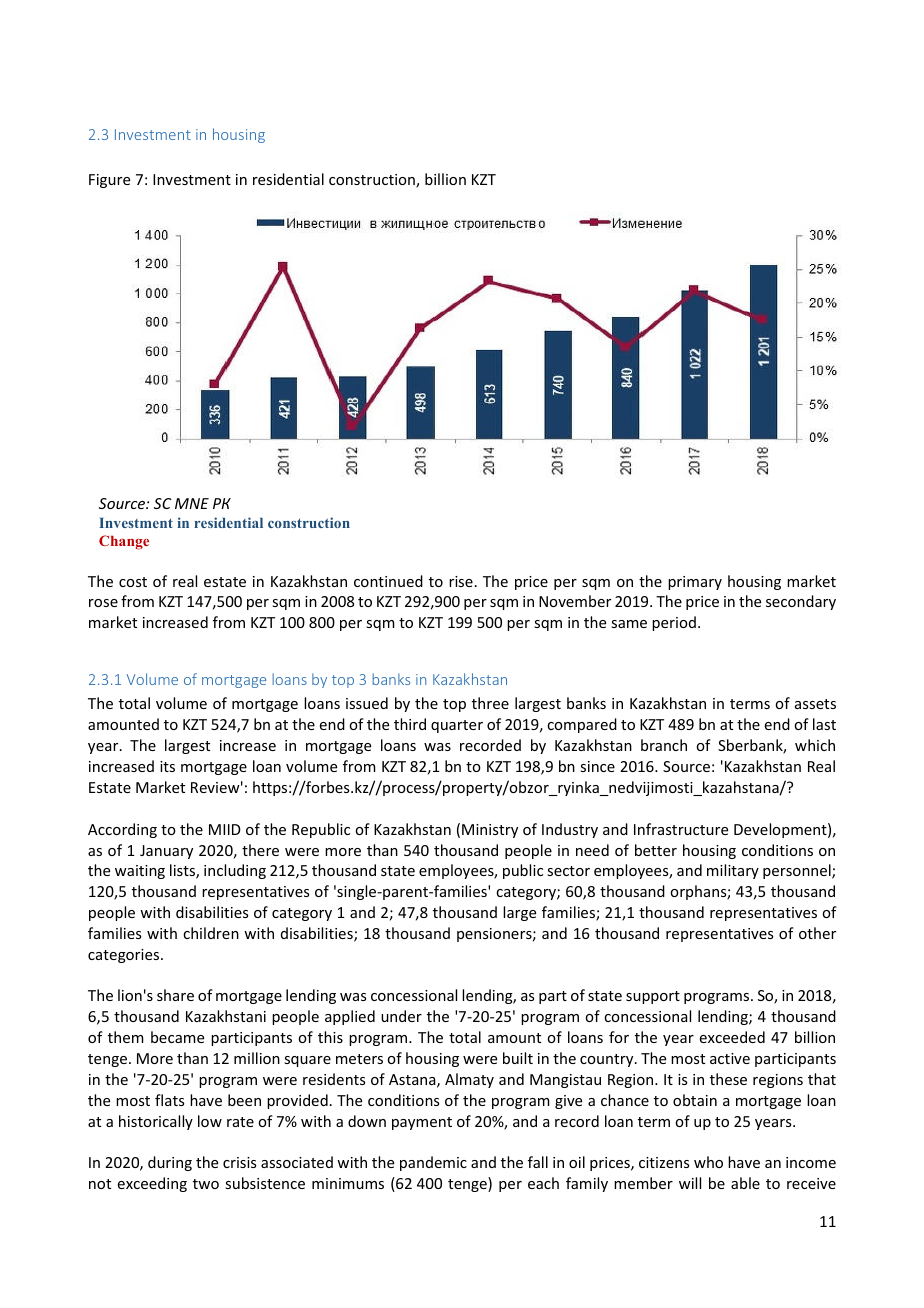 The width and height of the screenshot is (924, 1308). Describe the element at coordinates (695, 583) in the screenshot. I see `primary` at that location.
